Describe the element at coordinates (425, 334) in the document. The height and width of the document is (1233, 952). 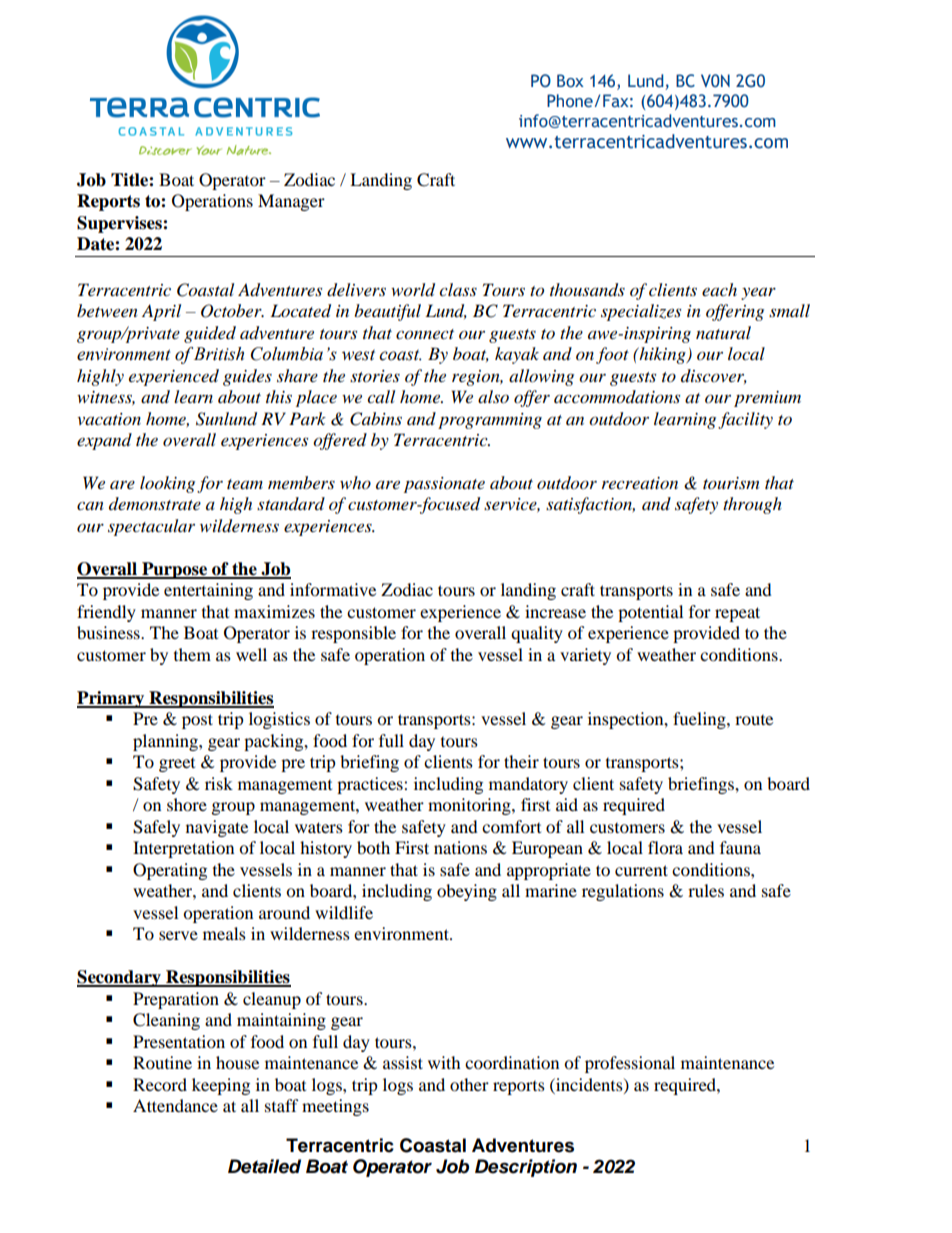
I see `connect` at that location.
